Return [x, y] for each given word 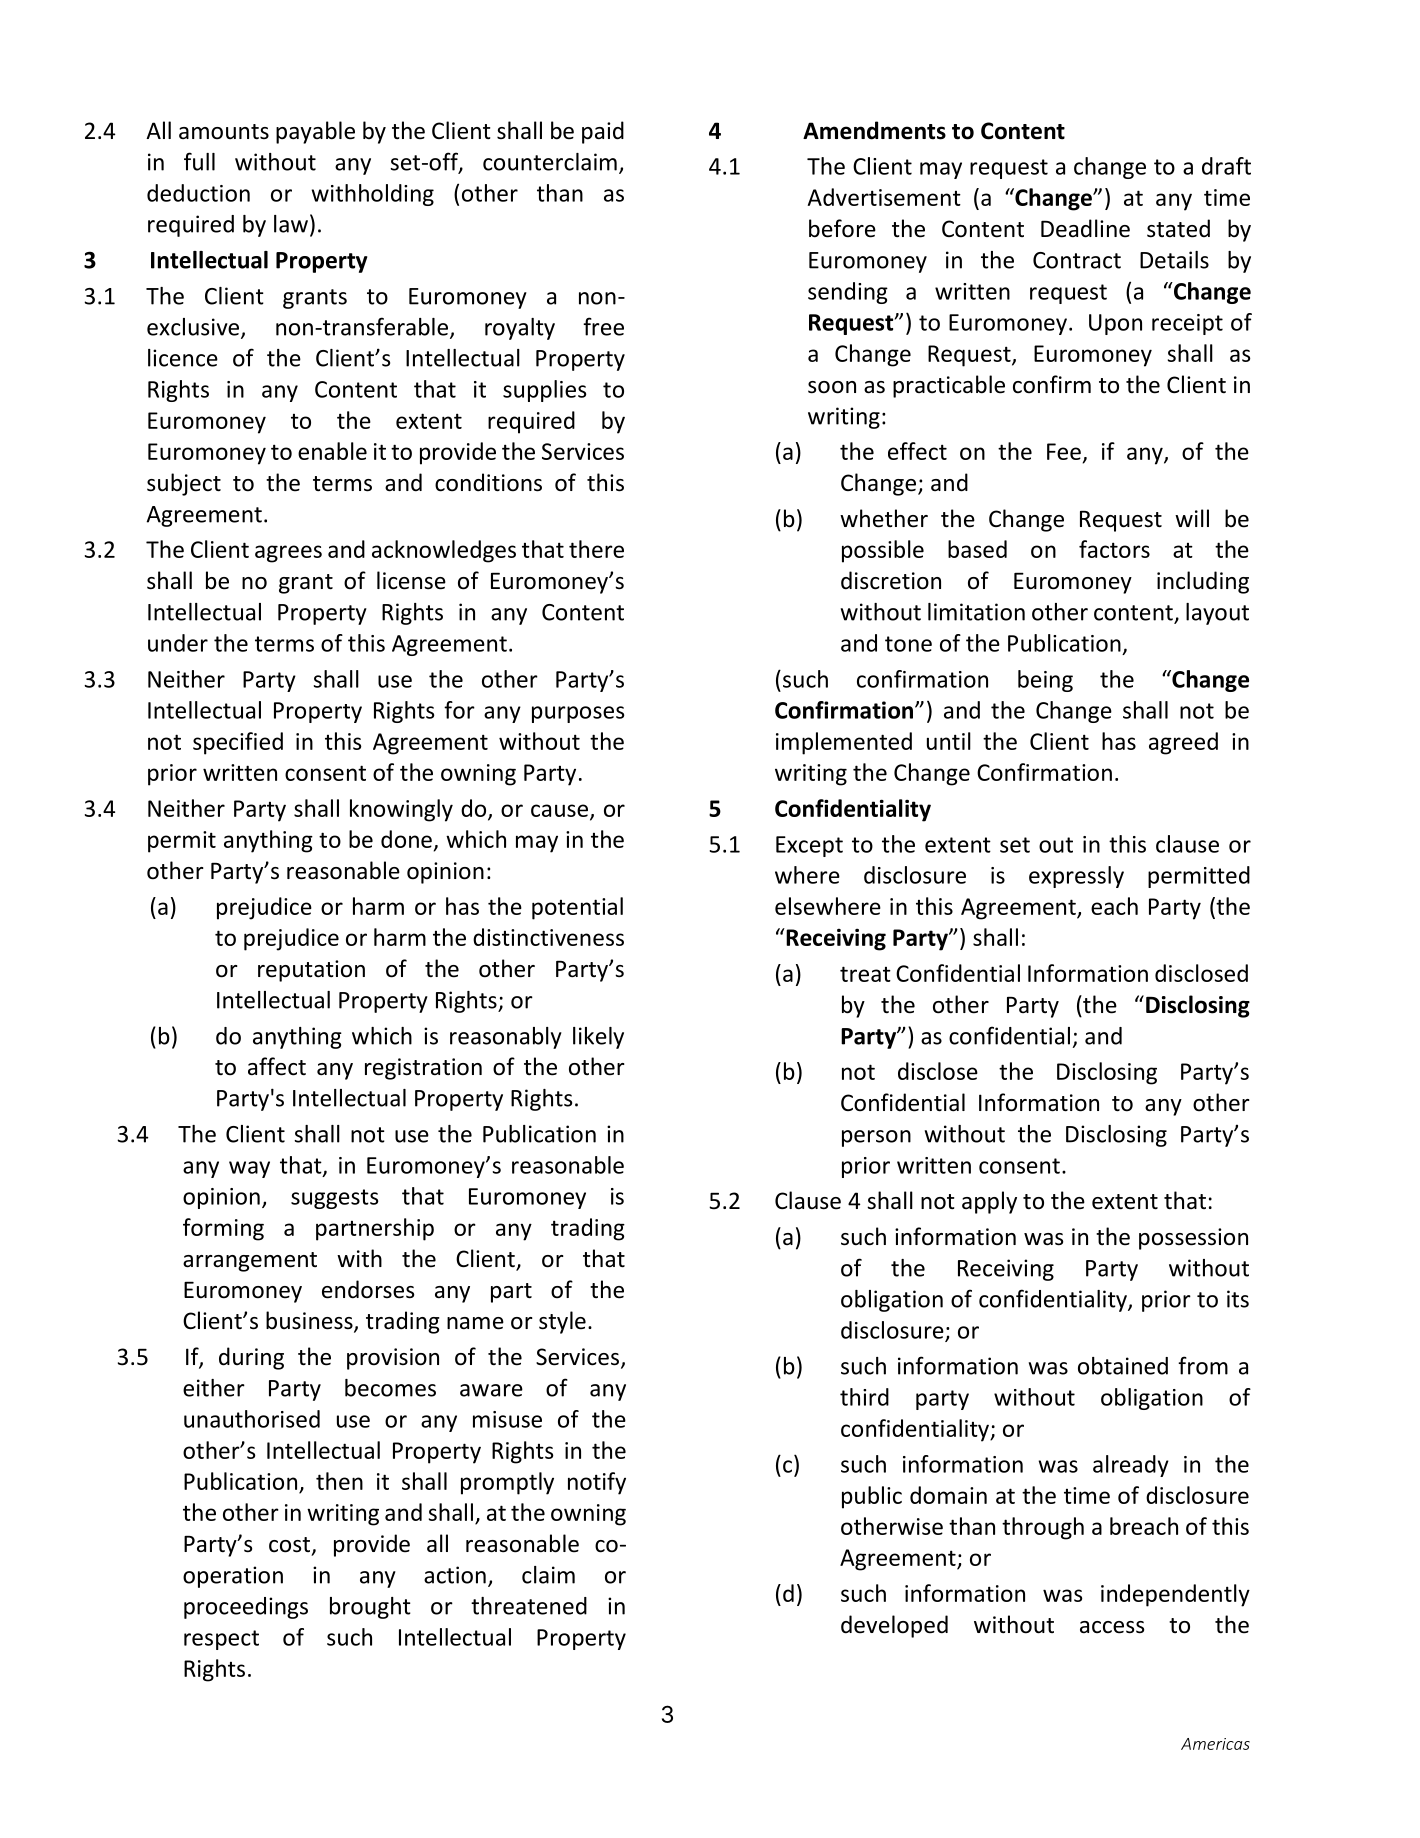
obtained [1123, 1366]
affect [277, 1066]
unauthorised [252, 1419]
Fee [1064, 451]
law [291, 224]
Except [809, 846]
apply [989, 1202]
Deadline [1085, 228]
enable [332, 451]
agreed [1183, 743]
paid [603, 132]
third [864, 1397]
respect [221, 1640]
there [596, 549]
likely [598, 1038]
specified [238, 743]
